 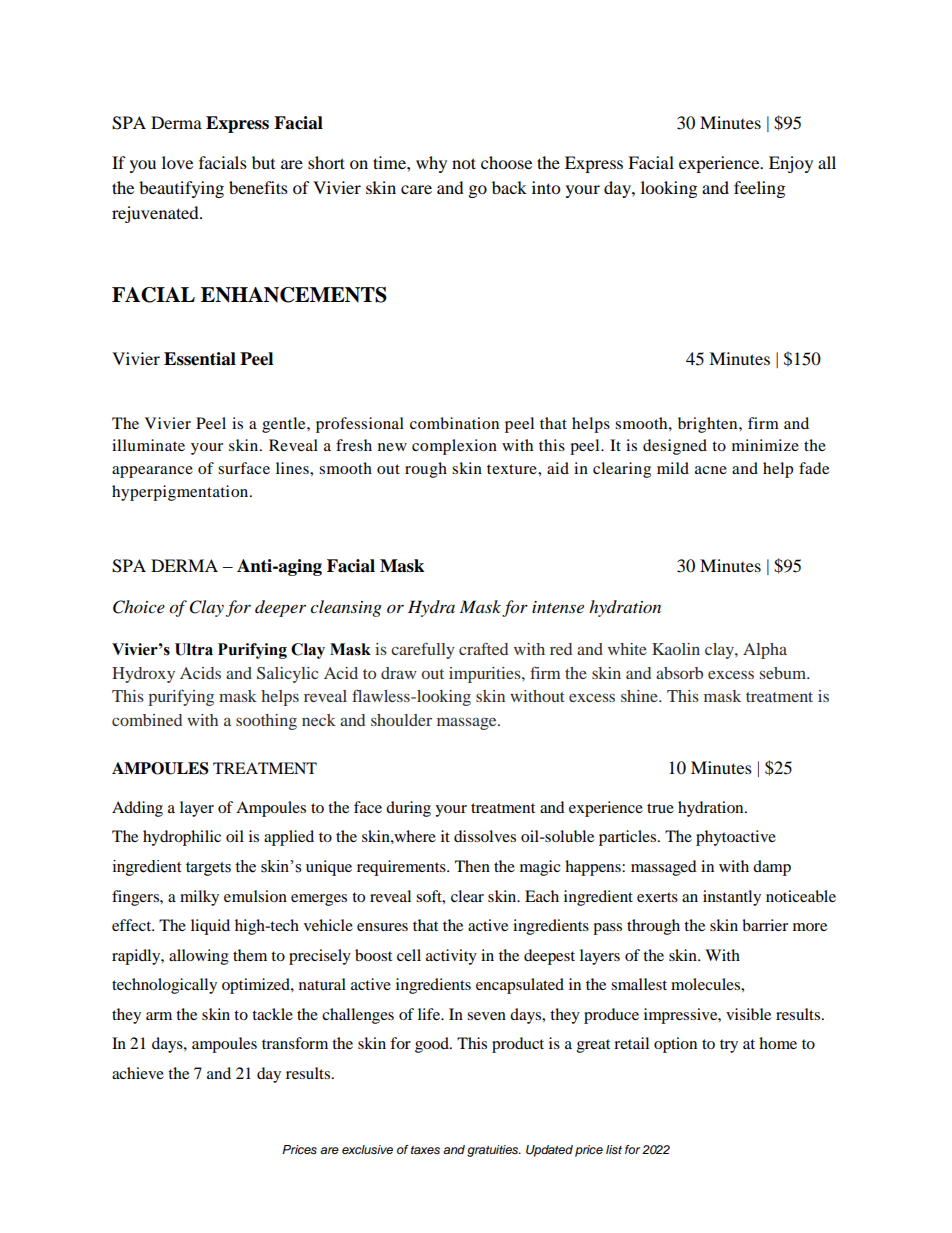 What do you see at coordinates (711, 470) in the screenshot?
I see `acne` at bounding box center [711, 470].
